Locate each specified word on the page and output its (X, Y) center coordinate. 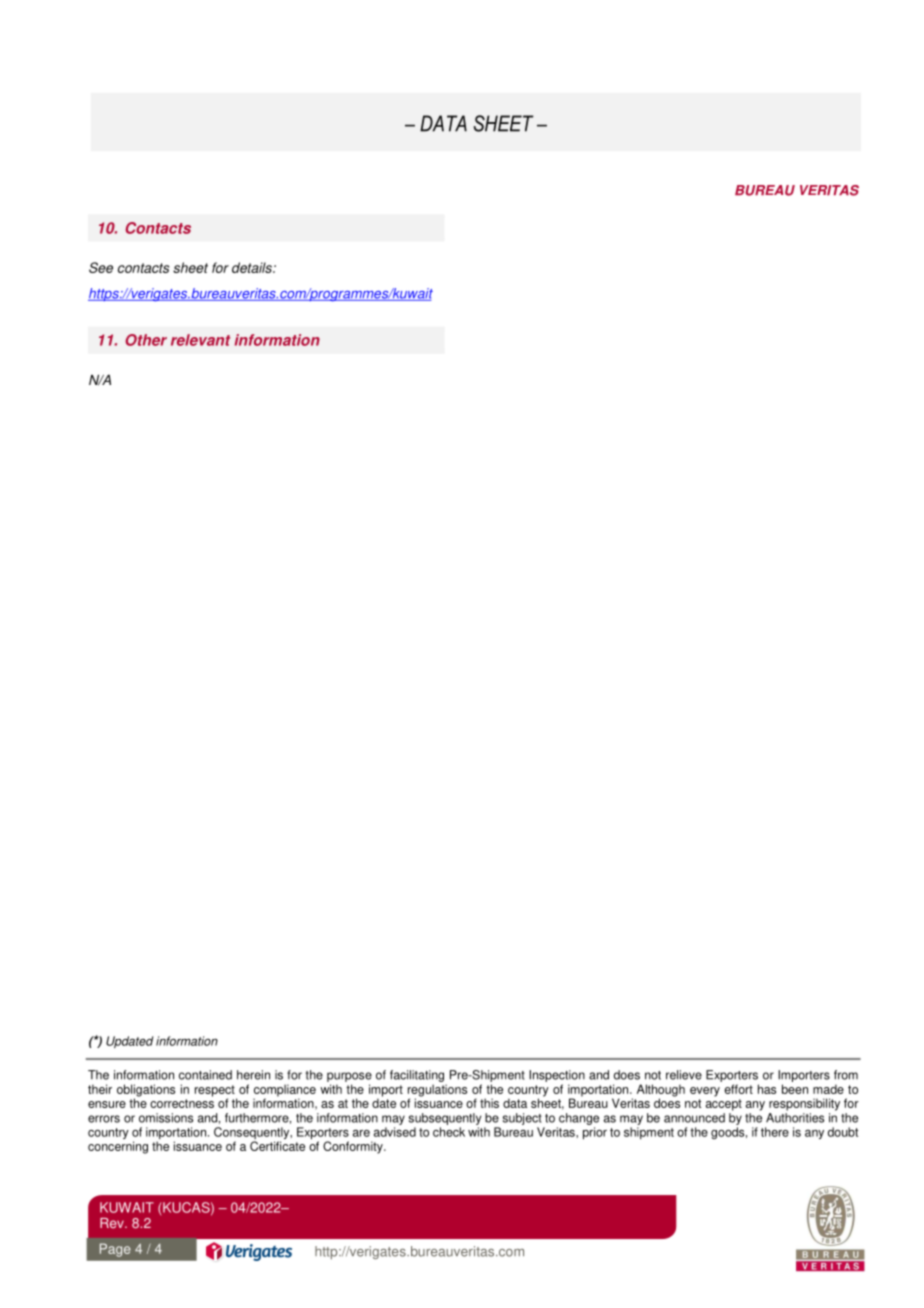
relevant (200, 340)
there (775, 1132)
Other (146, 340)
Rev (113, 1223)
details (253, 267)
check (449, 1132)
